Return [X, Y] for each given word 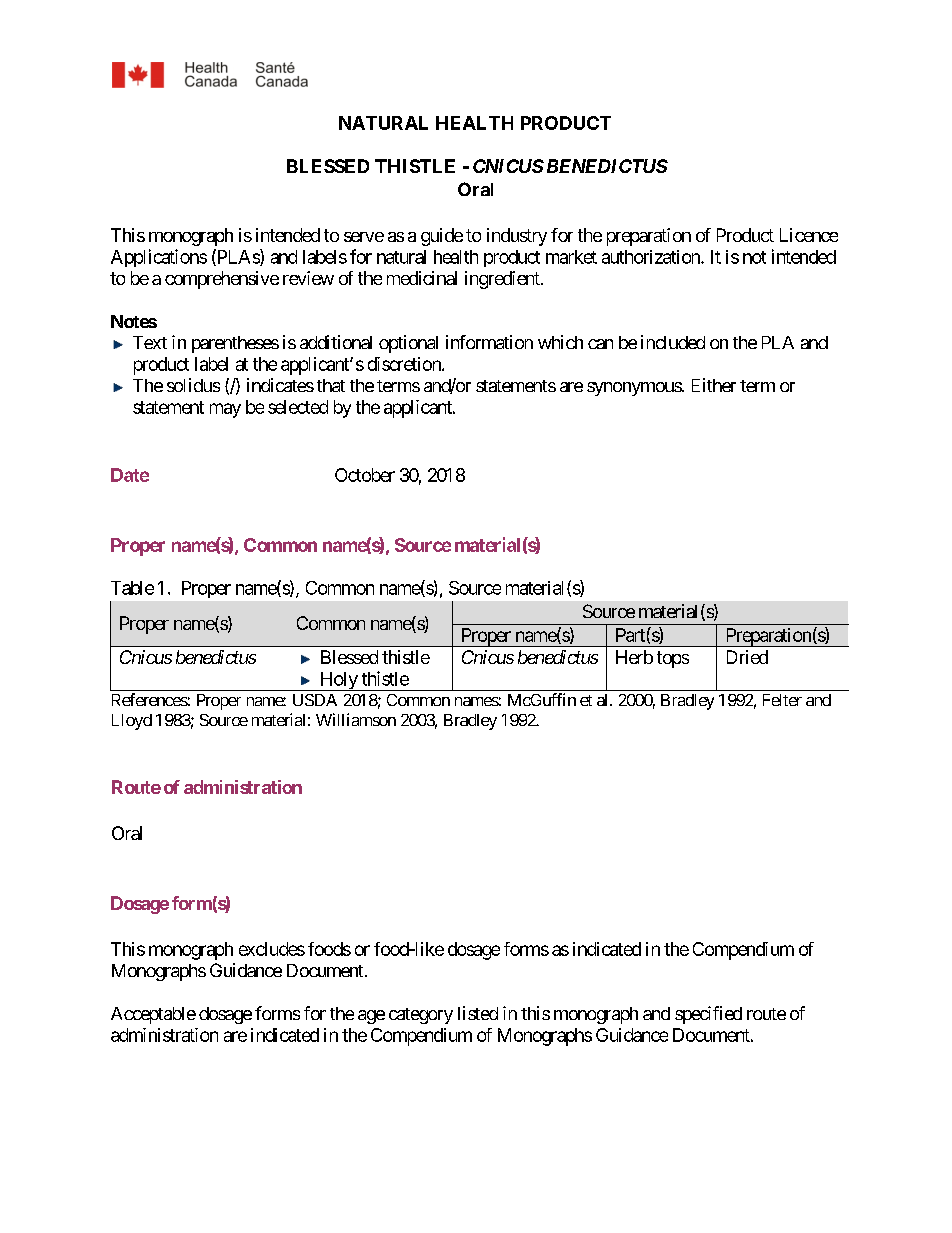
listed [478, 1013]
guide [442, 237]
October [365, 475]
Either [714, 385]
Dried [747, 657]
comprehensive [222, 280]
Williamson [356, 719]
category [421, 1016]
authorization [652, 257]
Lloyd [132, 722]
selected [298, 407]
